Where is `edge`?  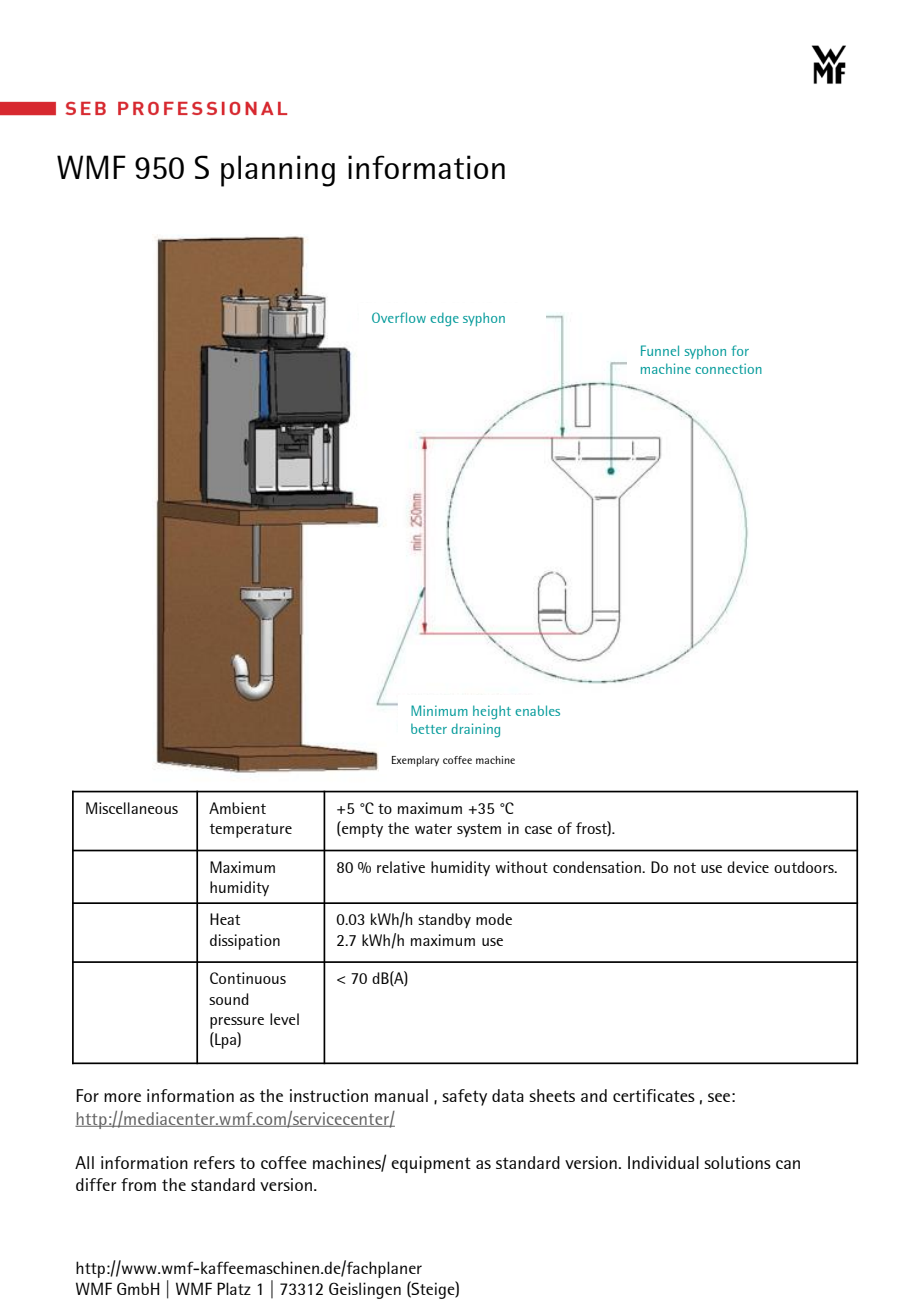 edge is located at coordinates (444, 319).
